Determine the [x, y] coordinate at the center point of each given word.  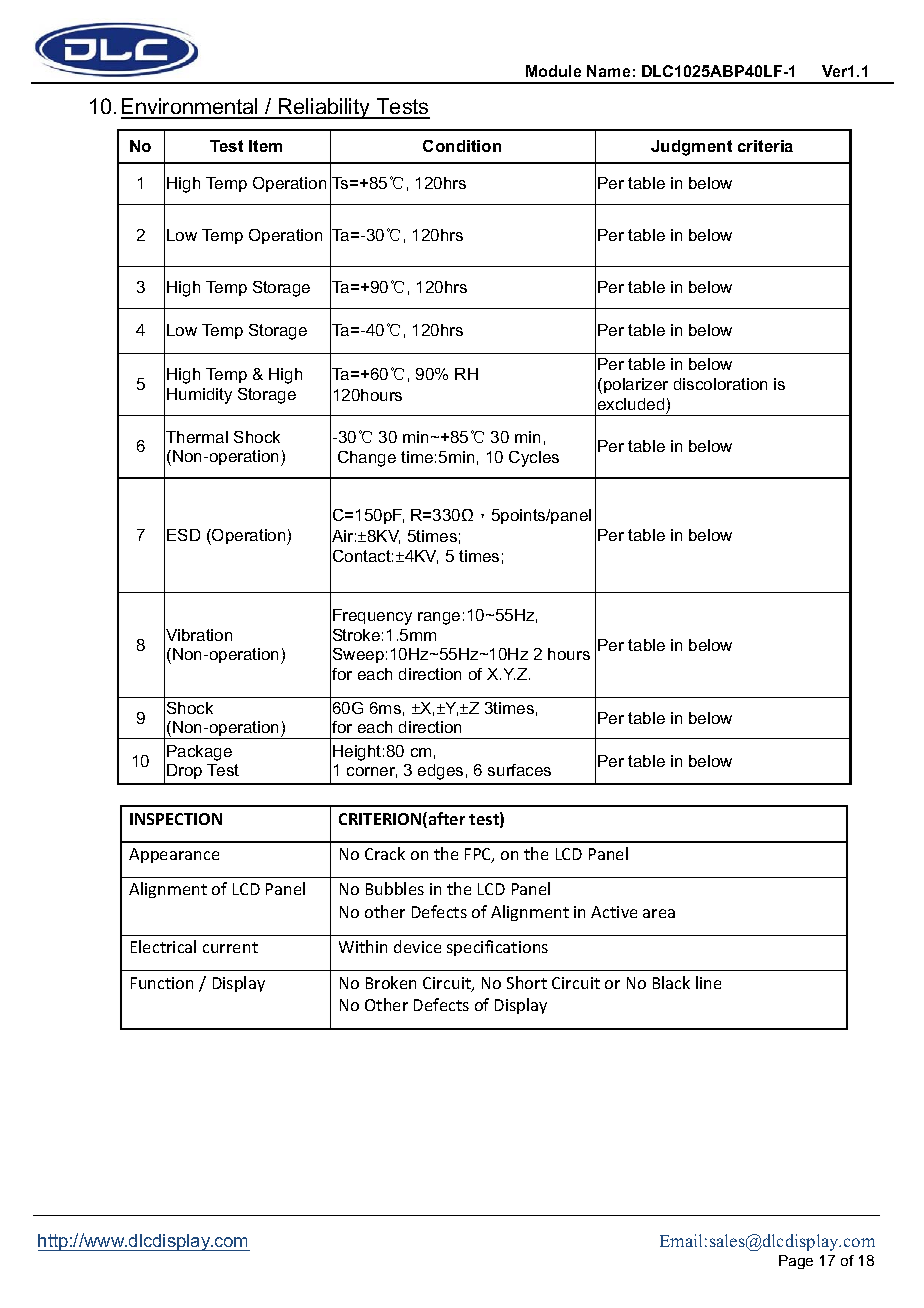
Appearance [174, 855]
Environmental [190, 108]
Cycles [534, 459]
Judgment [691, 148]
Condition [462, 146]
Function [162, 983]
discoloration [720, 384]
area [659, 913]
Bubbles [395, 888]
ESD [183, 535]
